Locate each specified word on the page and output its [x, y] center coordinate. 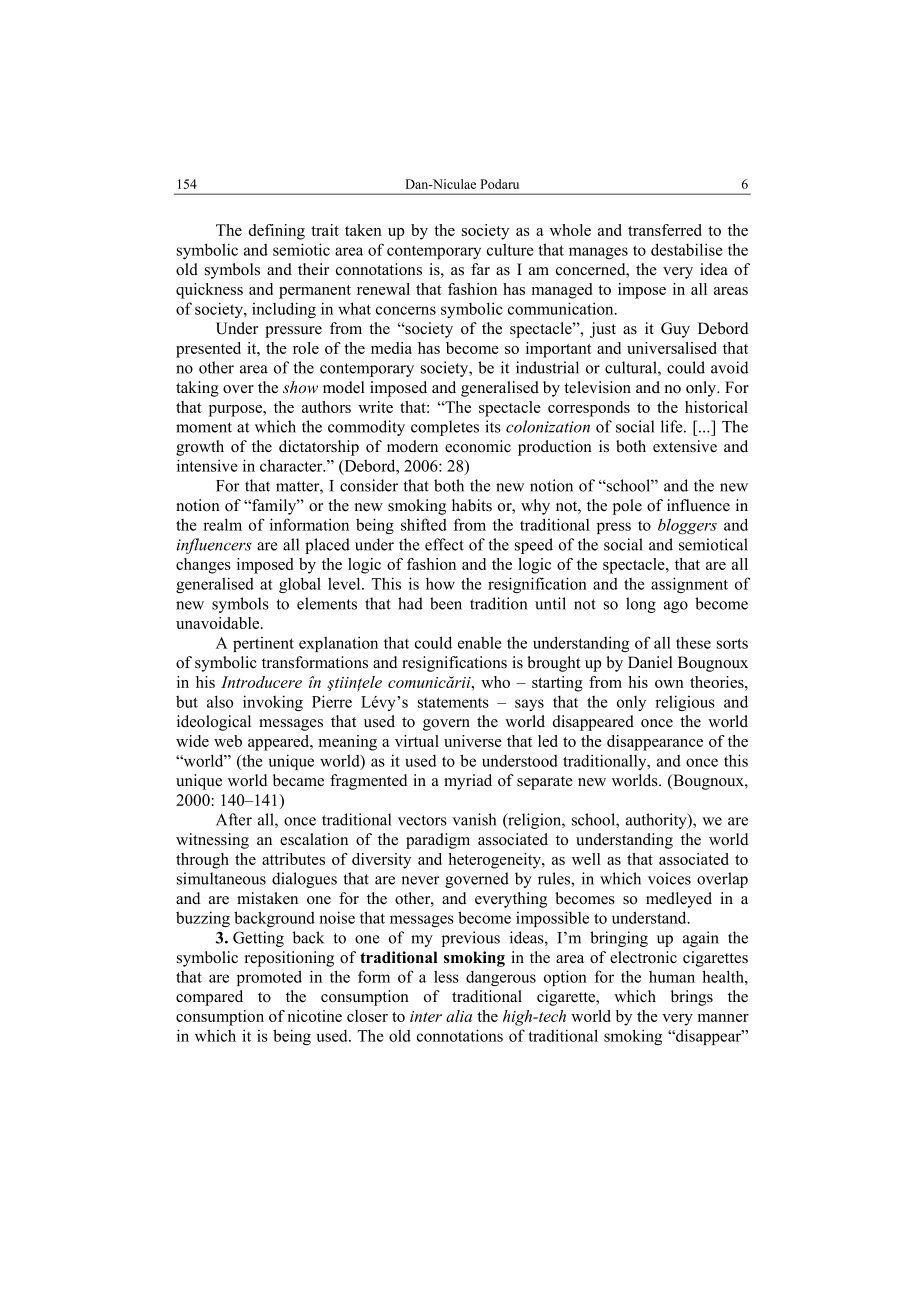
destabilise [687, 249]
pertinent [263, 644]
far [480, 269]
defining [277, 232]
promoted [269, 978]
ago [676, 607]
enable [480, 642]
